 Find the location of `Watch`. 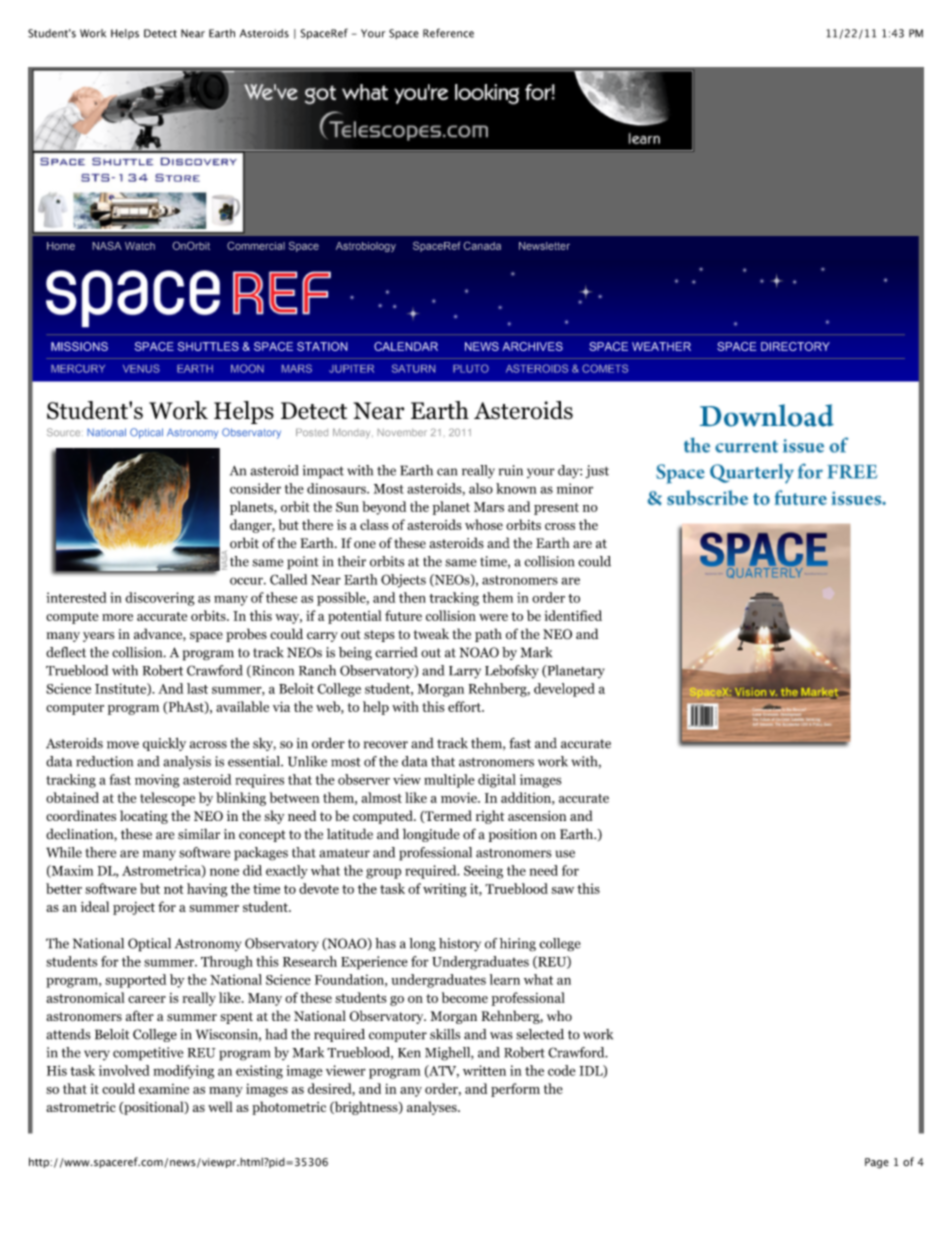

Watch is located at coordinates (140, 246).
